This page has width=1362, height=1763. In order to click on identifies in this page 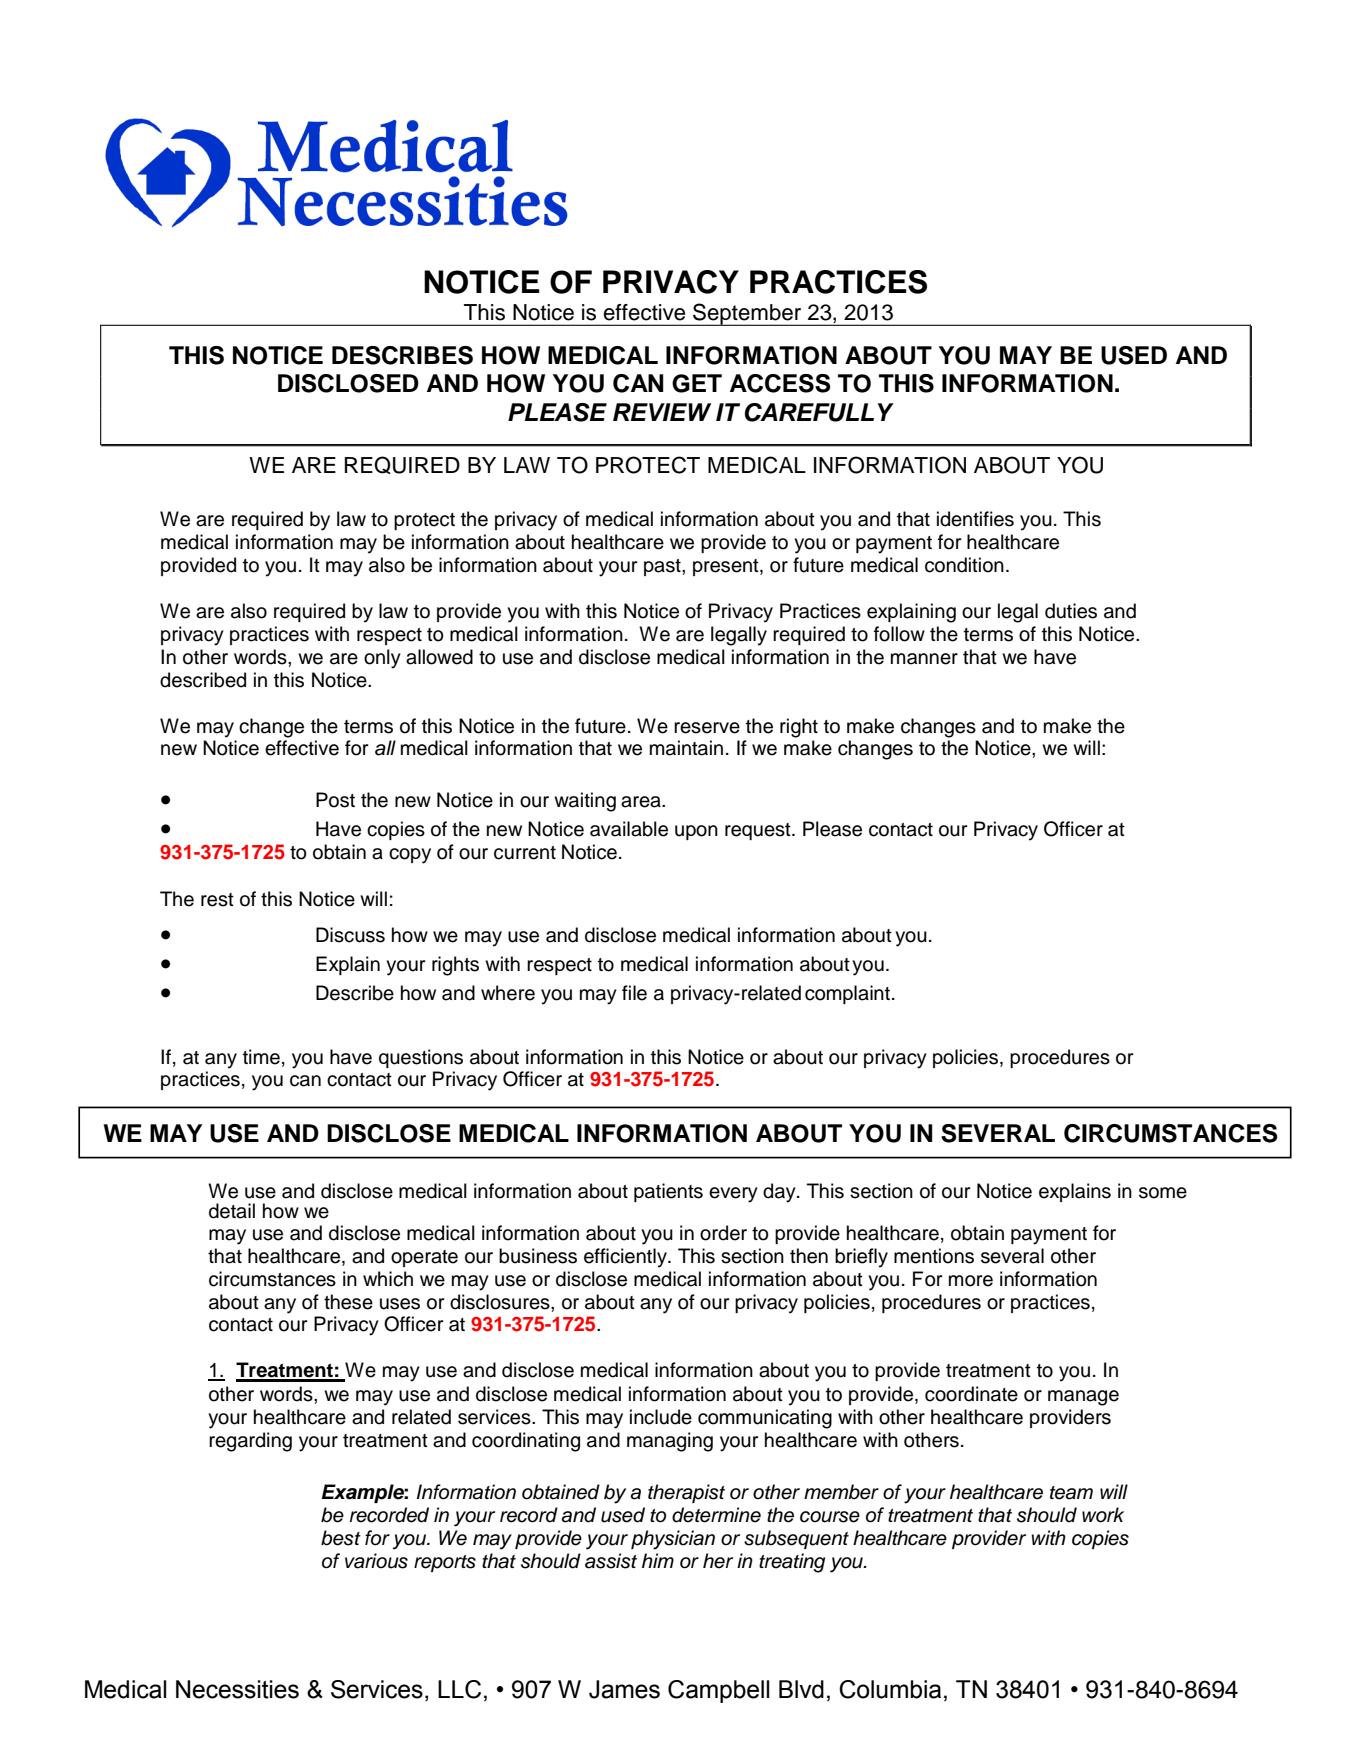, I will do `click(975, 519)`.
